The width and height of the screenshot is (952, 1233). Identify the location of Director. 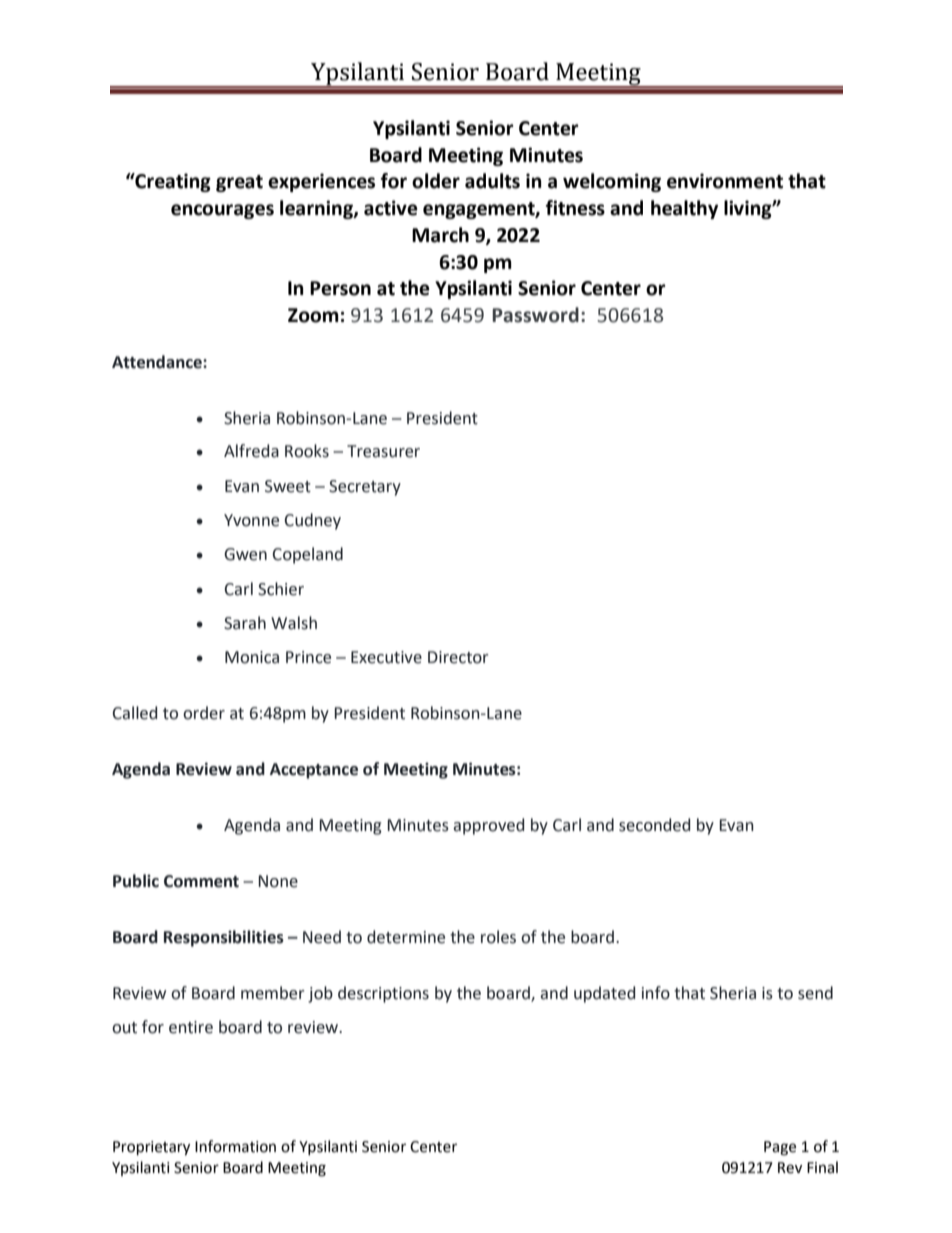
(458, 657).
